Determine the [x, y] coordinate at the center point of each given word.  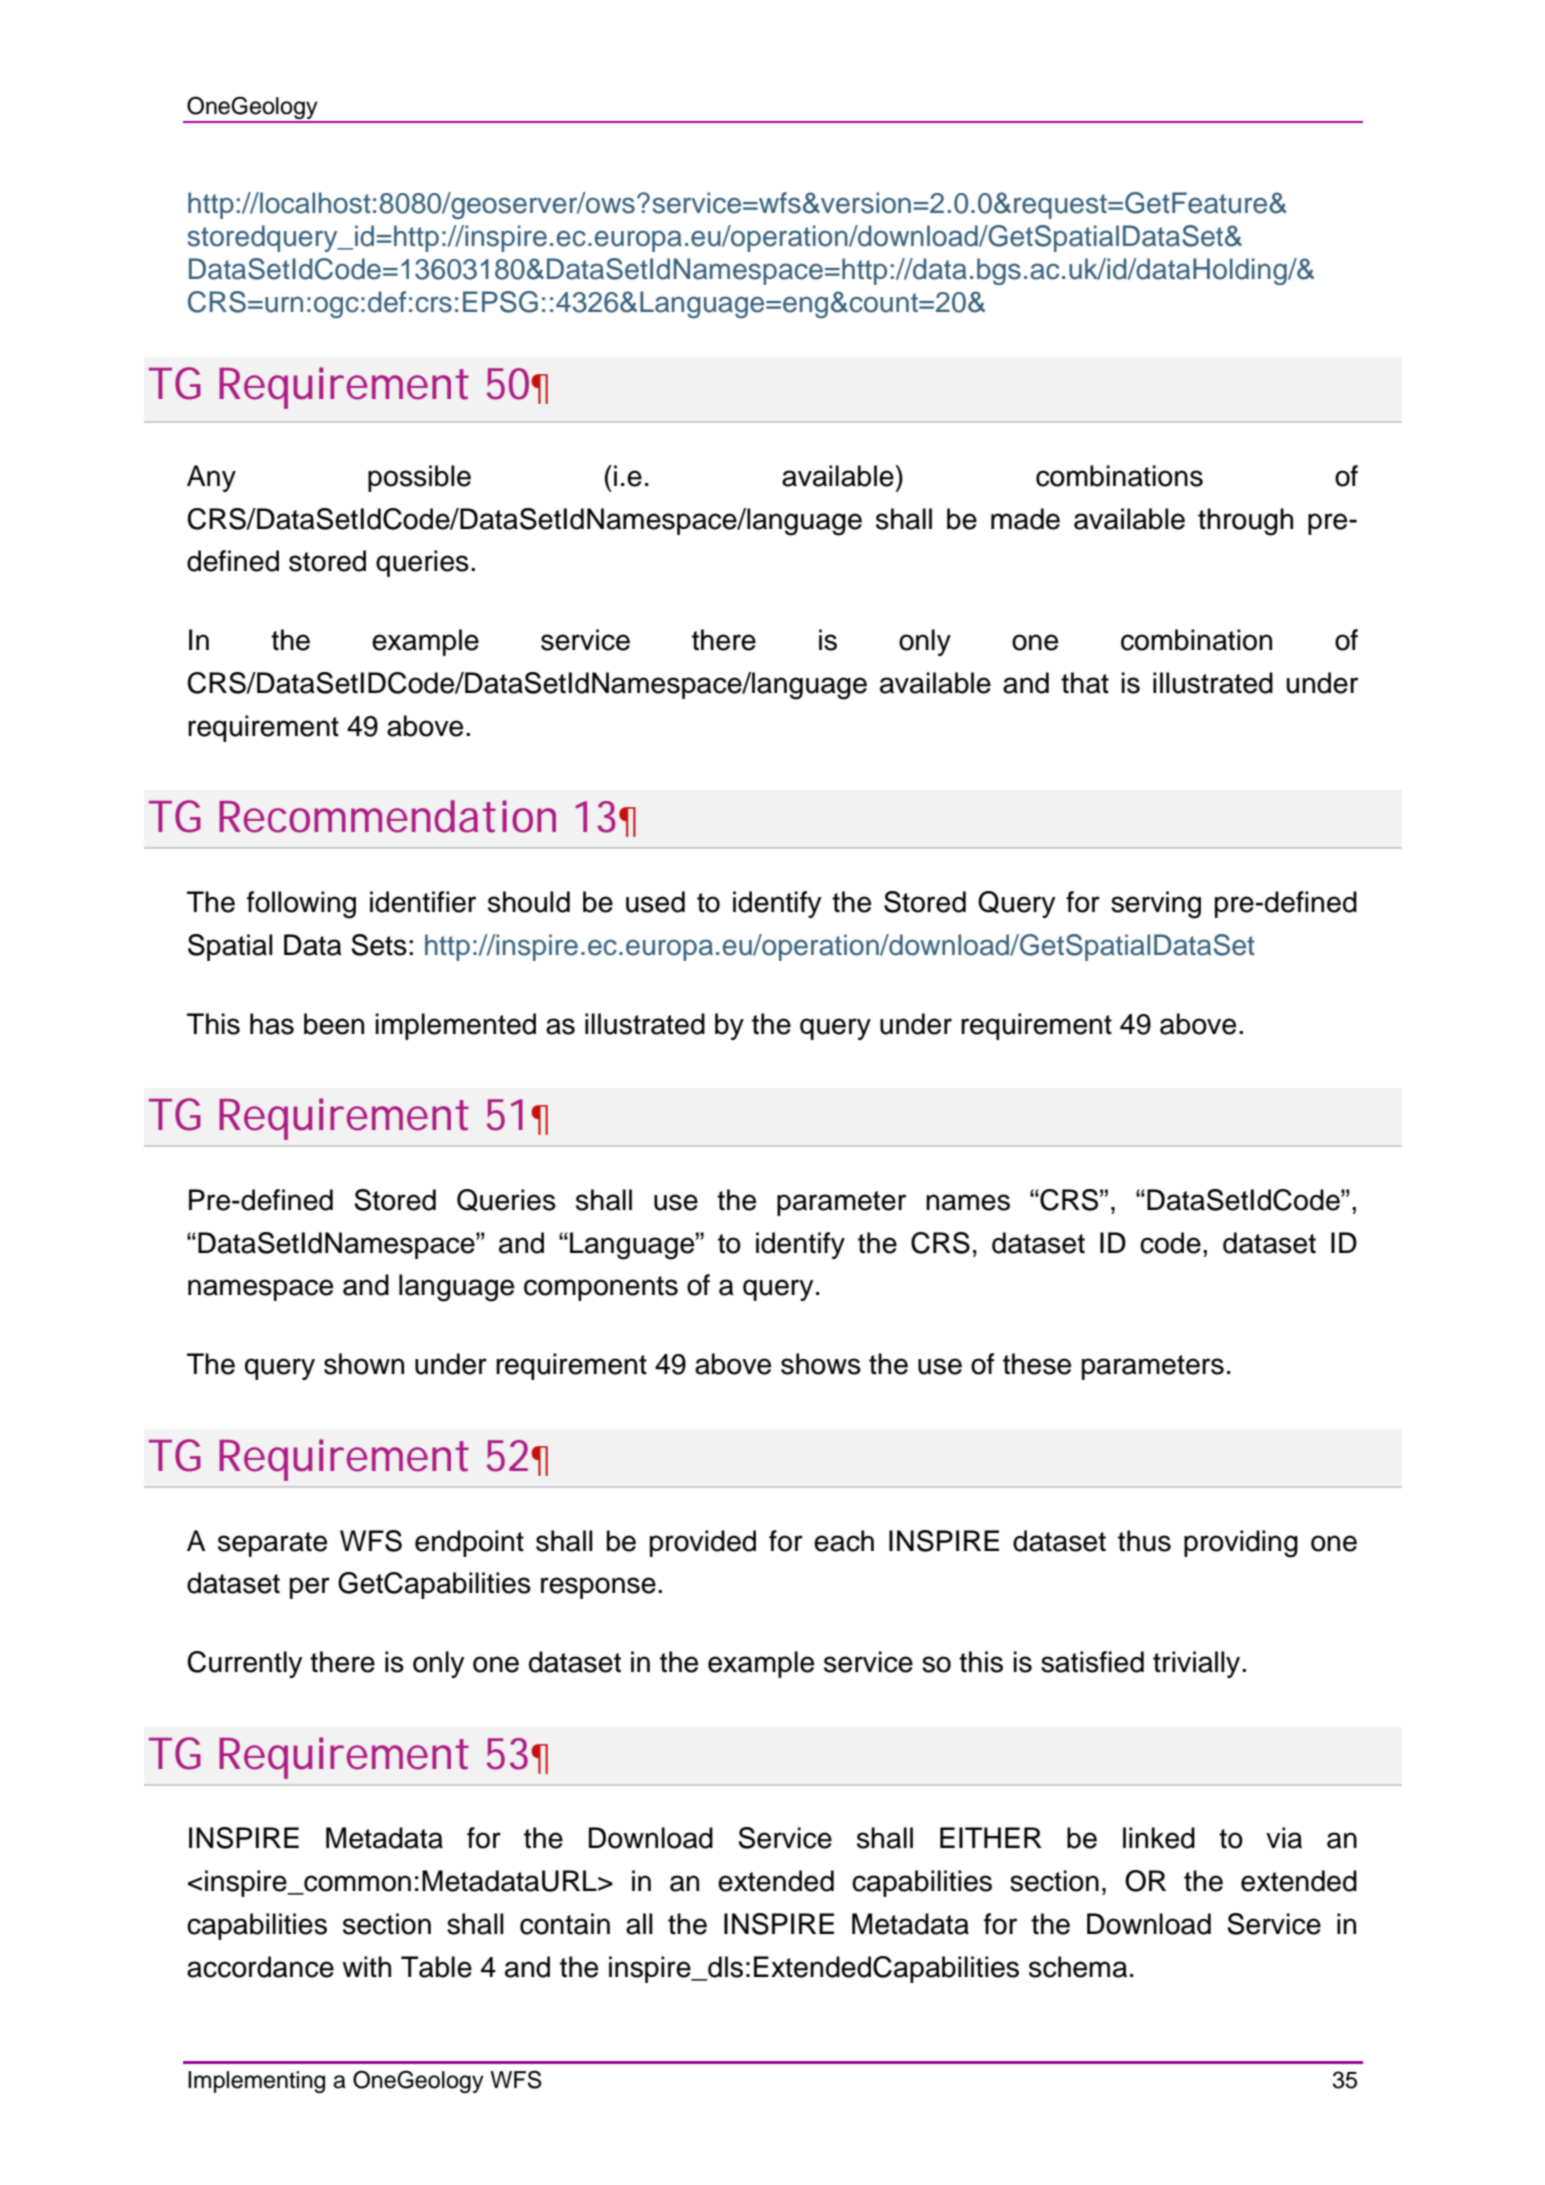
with [366, 1967]
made [1025, 519]
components [601, 1288]
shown [364, 1364]
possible [419, 478]
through [1245, 522]
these [1037, 1364]
